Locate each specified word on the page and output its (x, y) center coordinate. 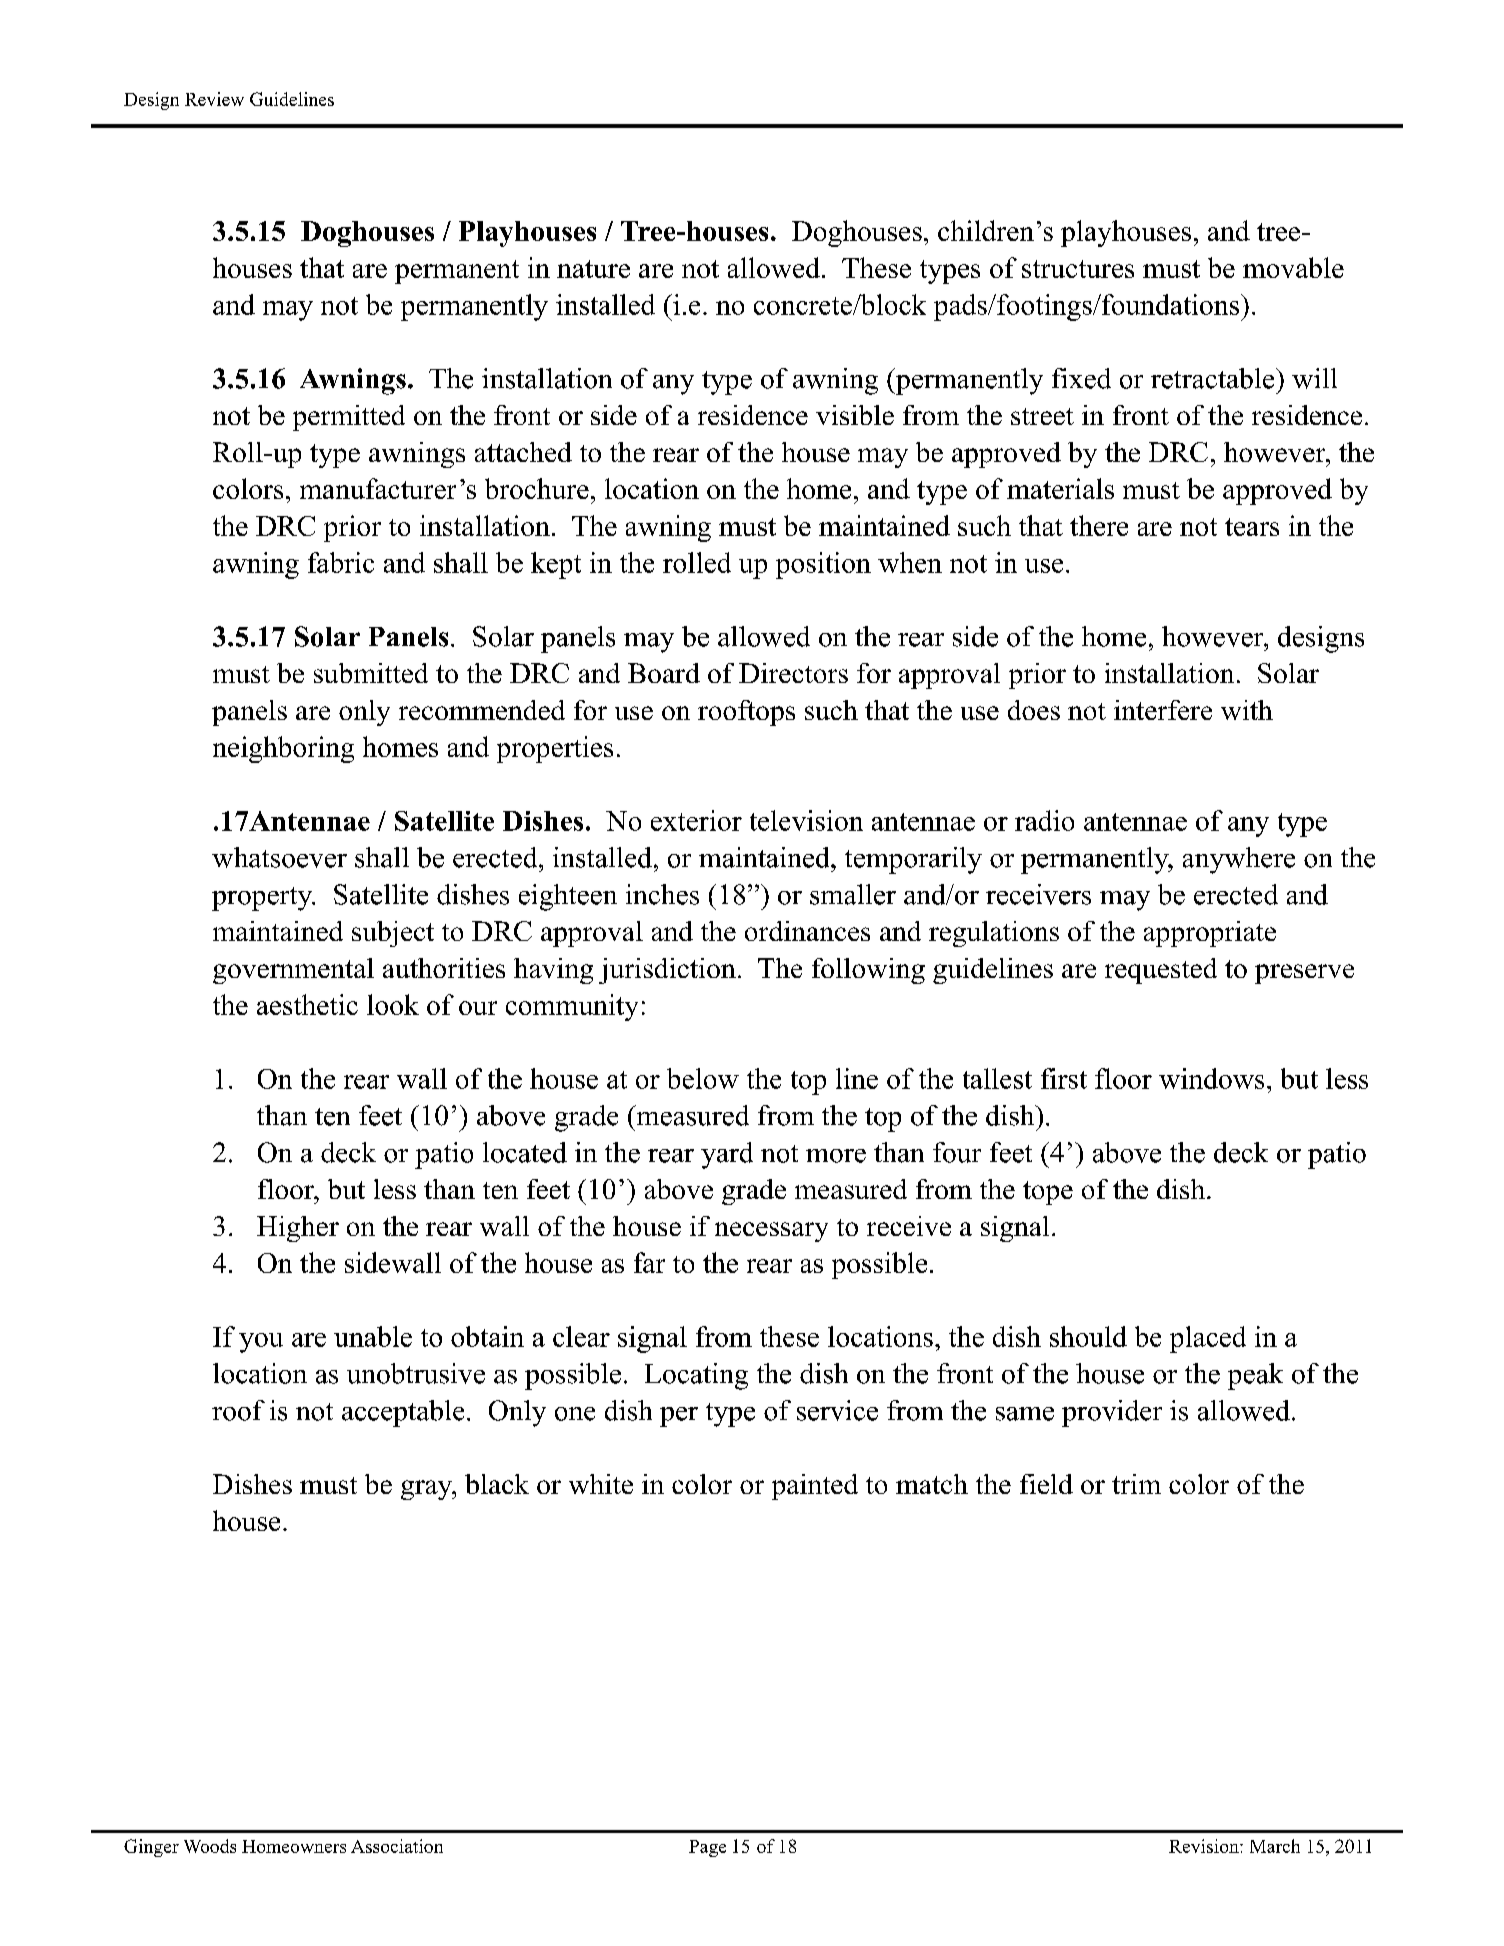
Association (397, 1846)
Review (214, 99)
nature (593, 269)
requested (1161, 971)
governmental (293, 971)
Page (707, 1848)
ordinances (807, 931)
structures (1078, 269)
